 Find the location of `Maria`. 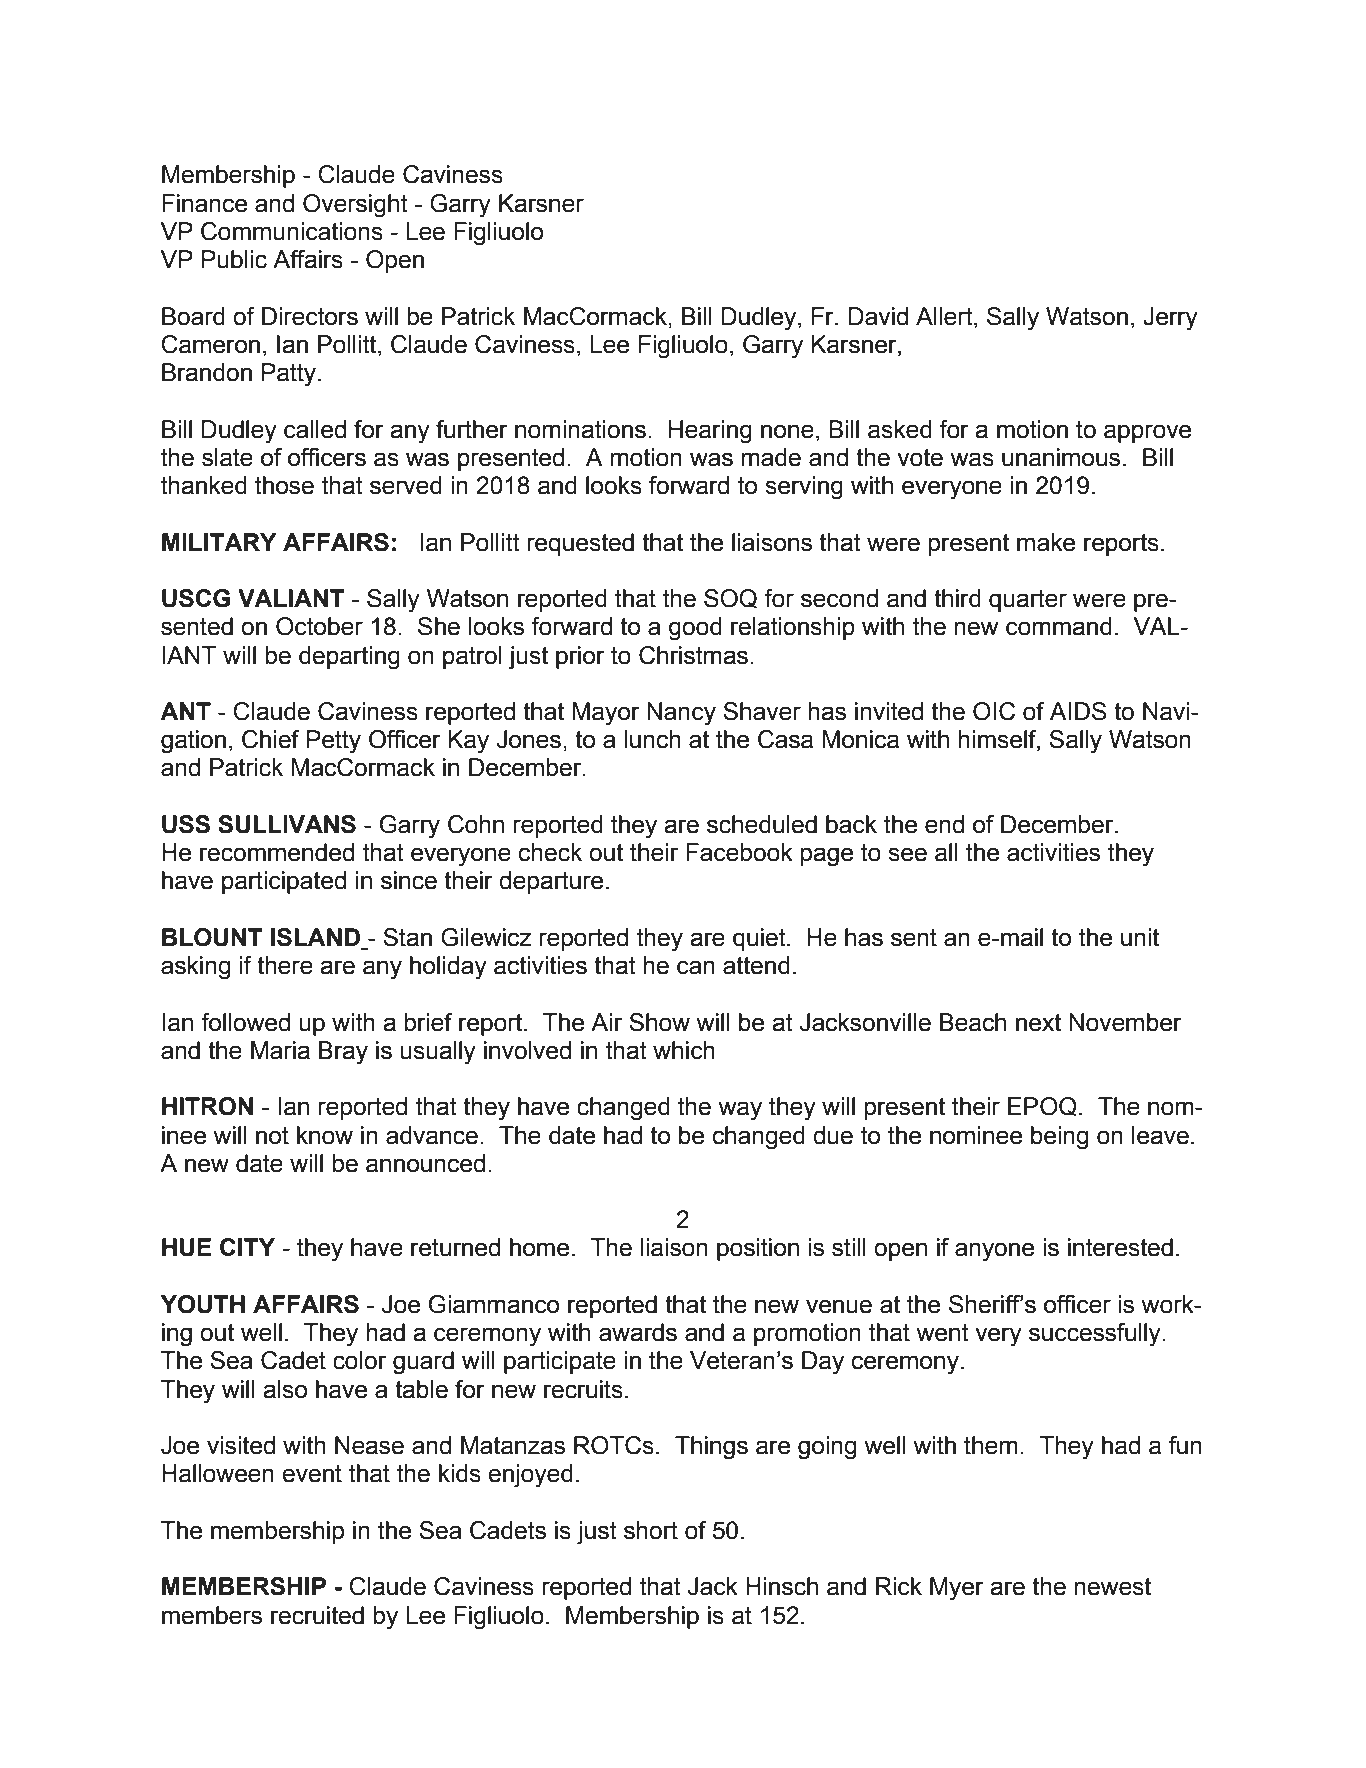

Maria is located at coordinates (280, 1050).
